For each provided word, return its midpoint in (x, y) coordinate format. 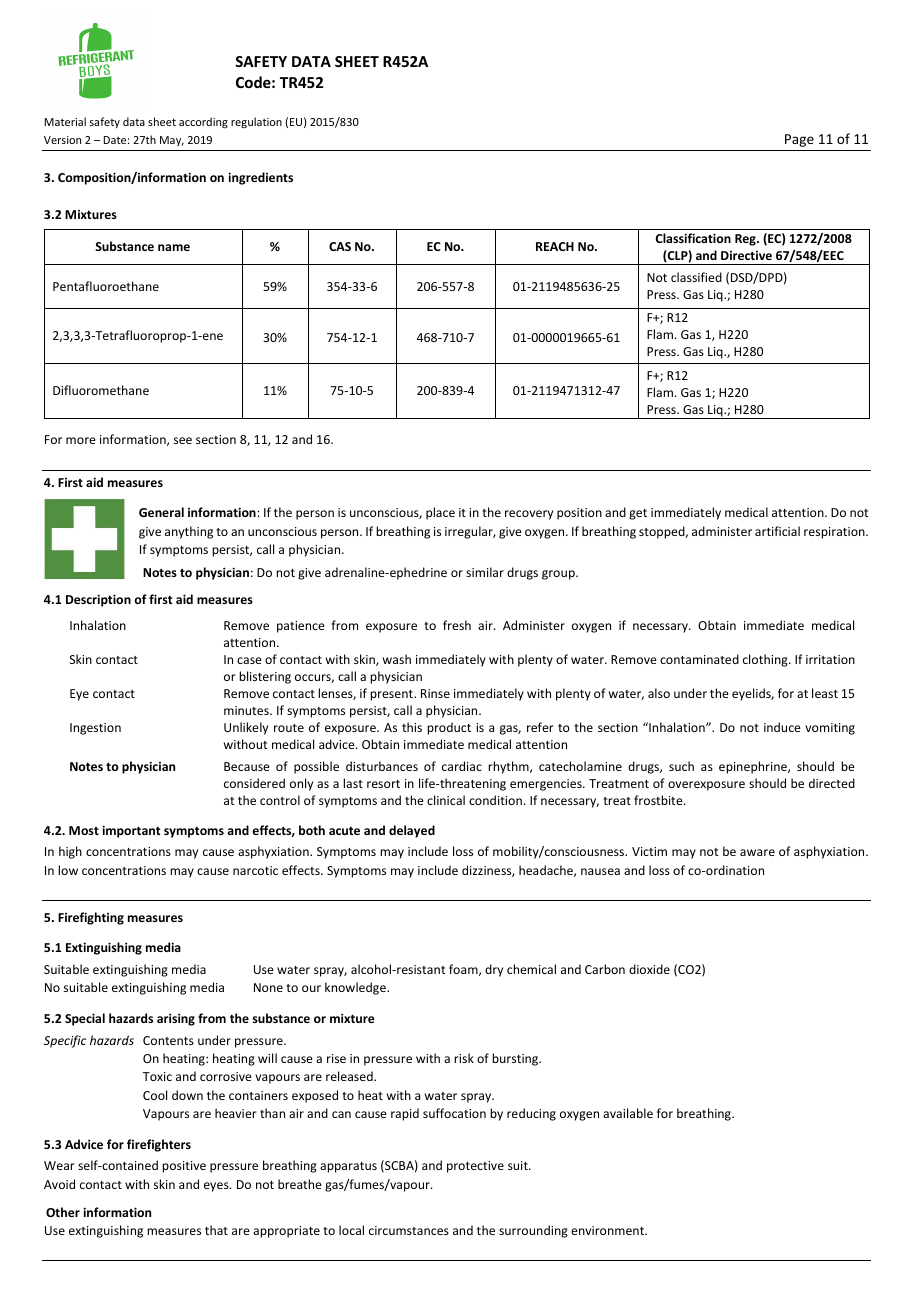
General (161, 512)
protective (475, 1167)
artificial (777, 531)
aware (757, 852)
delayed (412, 831)
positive (184, 1167)
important (131, 831)
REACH (555, 246)
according (203, 123)
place (440, 513)
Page (799, 140)
